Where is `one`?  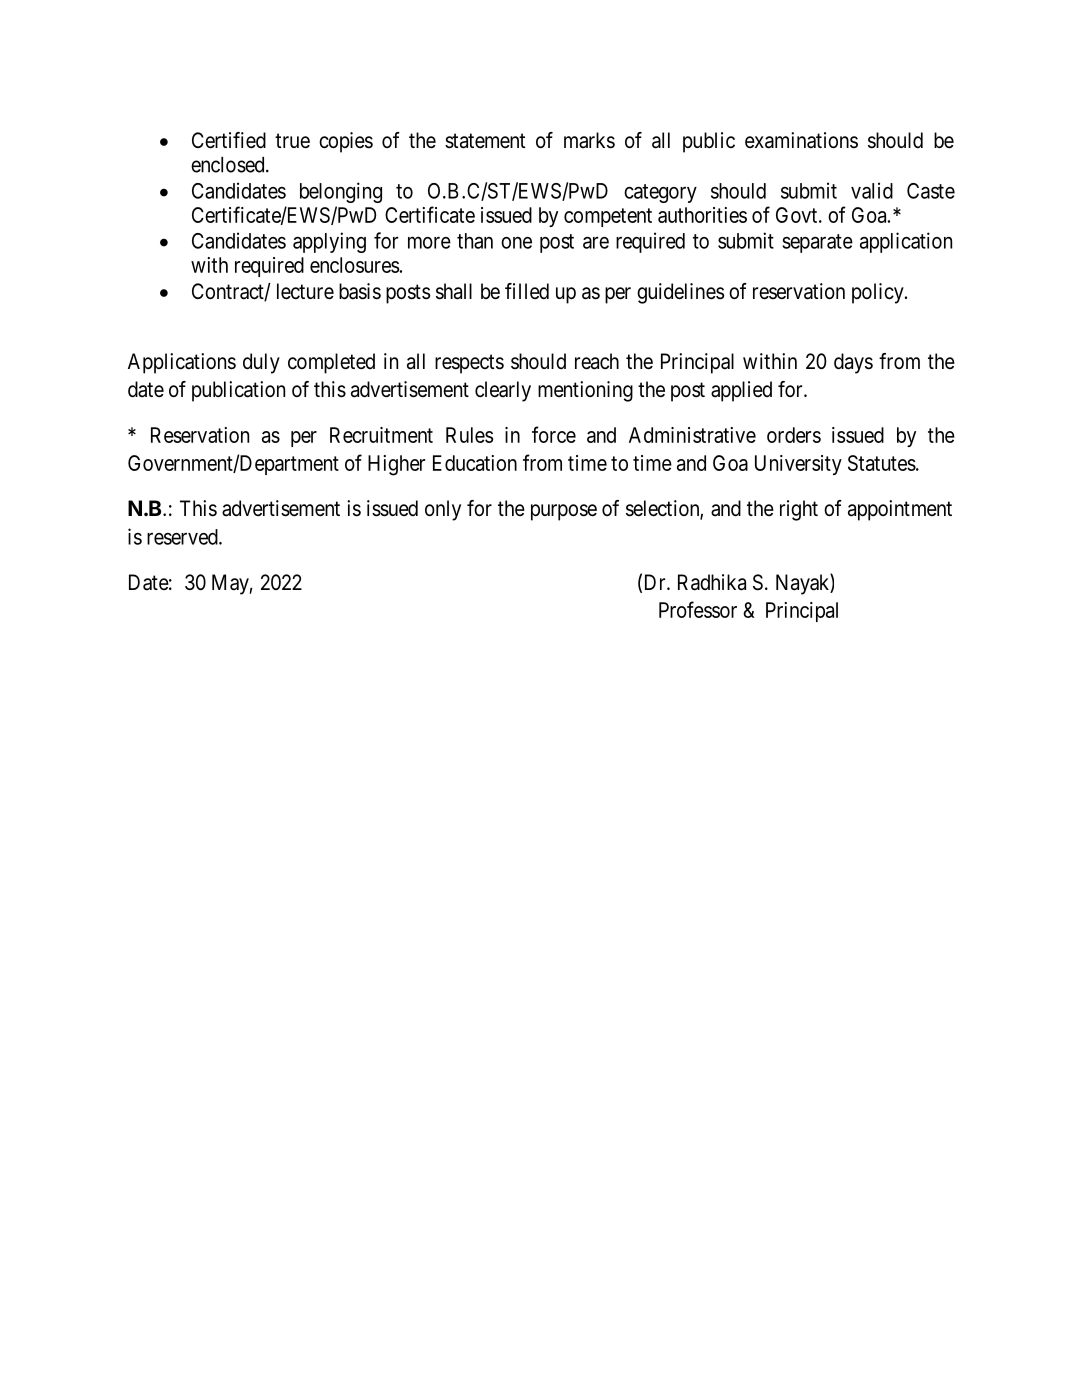 one is located at coordinates (516, 243).
